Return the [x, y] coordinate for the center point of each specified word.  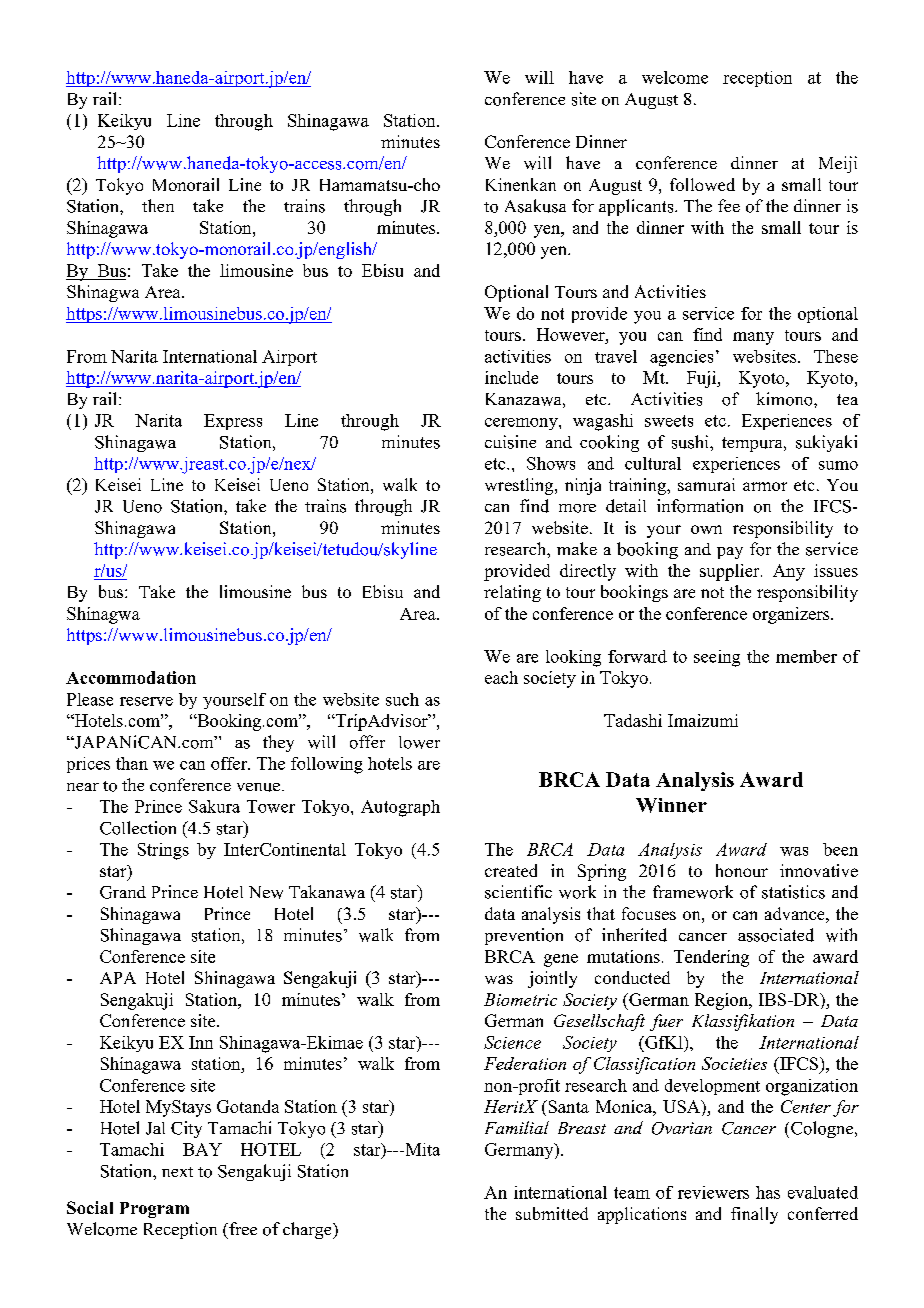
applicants [637, 207]
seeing [717, 658]
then [158, 205]
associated [776, 935]
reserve [146, 701]
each [501, 677]
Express [233, 422]
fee [729, 205]
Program [154, 1210]
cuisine [510, 442]
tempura [753, 444]
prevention [524, 936]
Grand [123, 892]
